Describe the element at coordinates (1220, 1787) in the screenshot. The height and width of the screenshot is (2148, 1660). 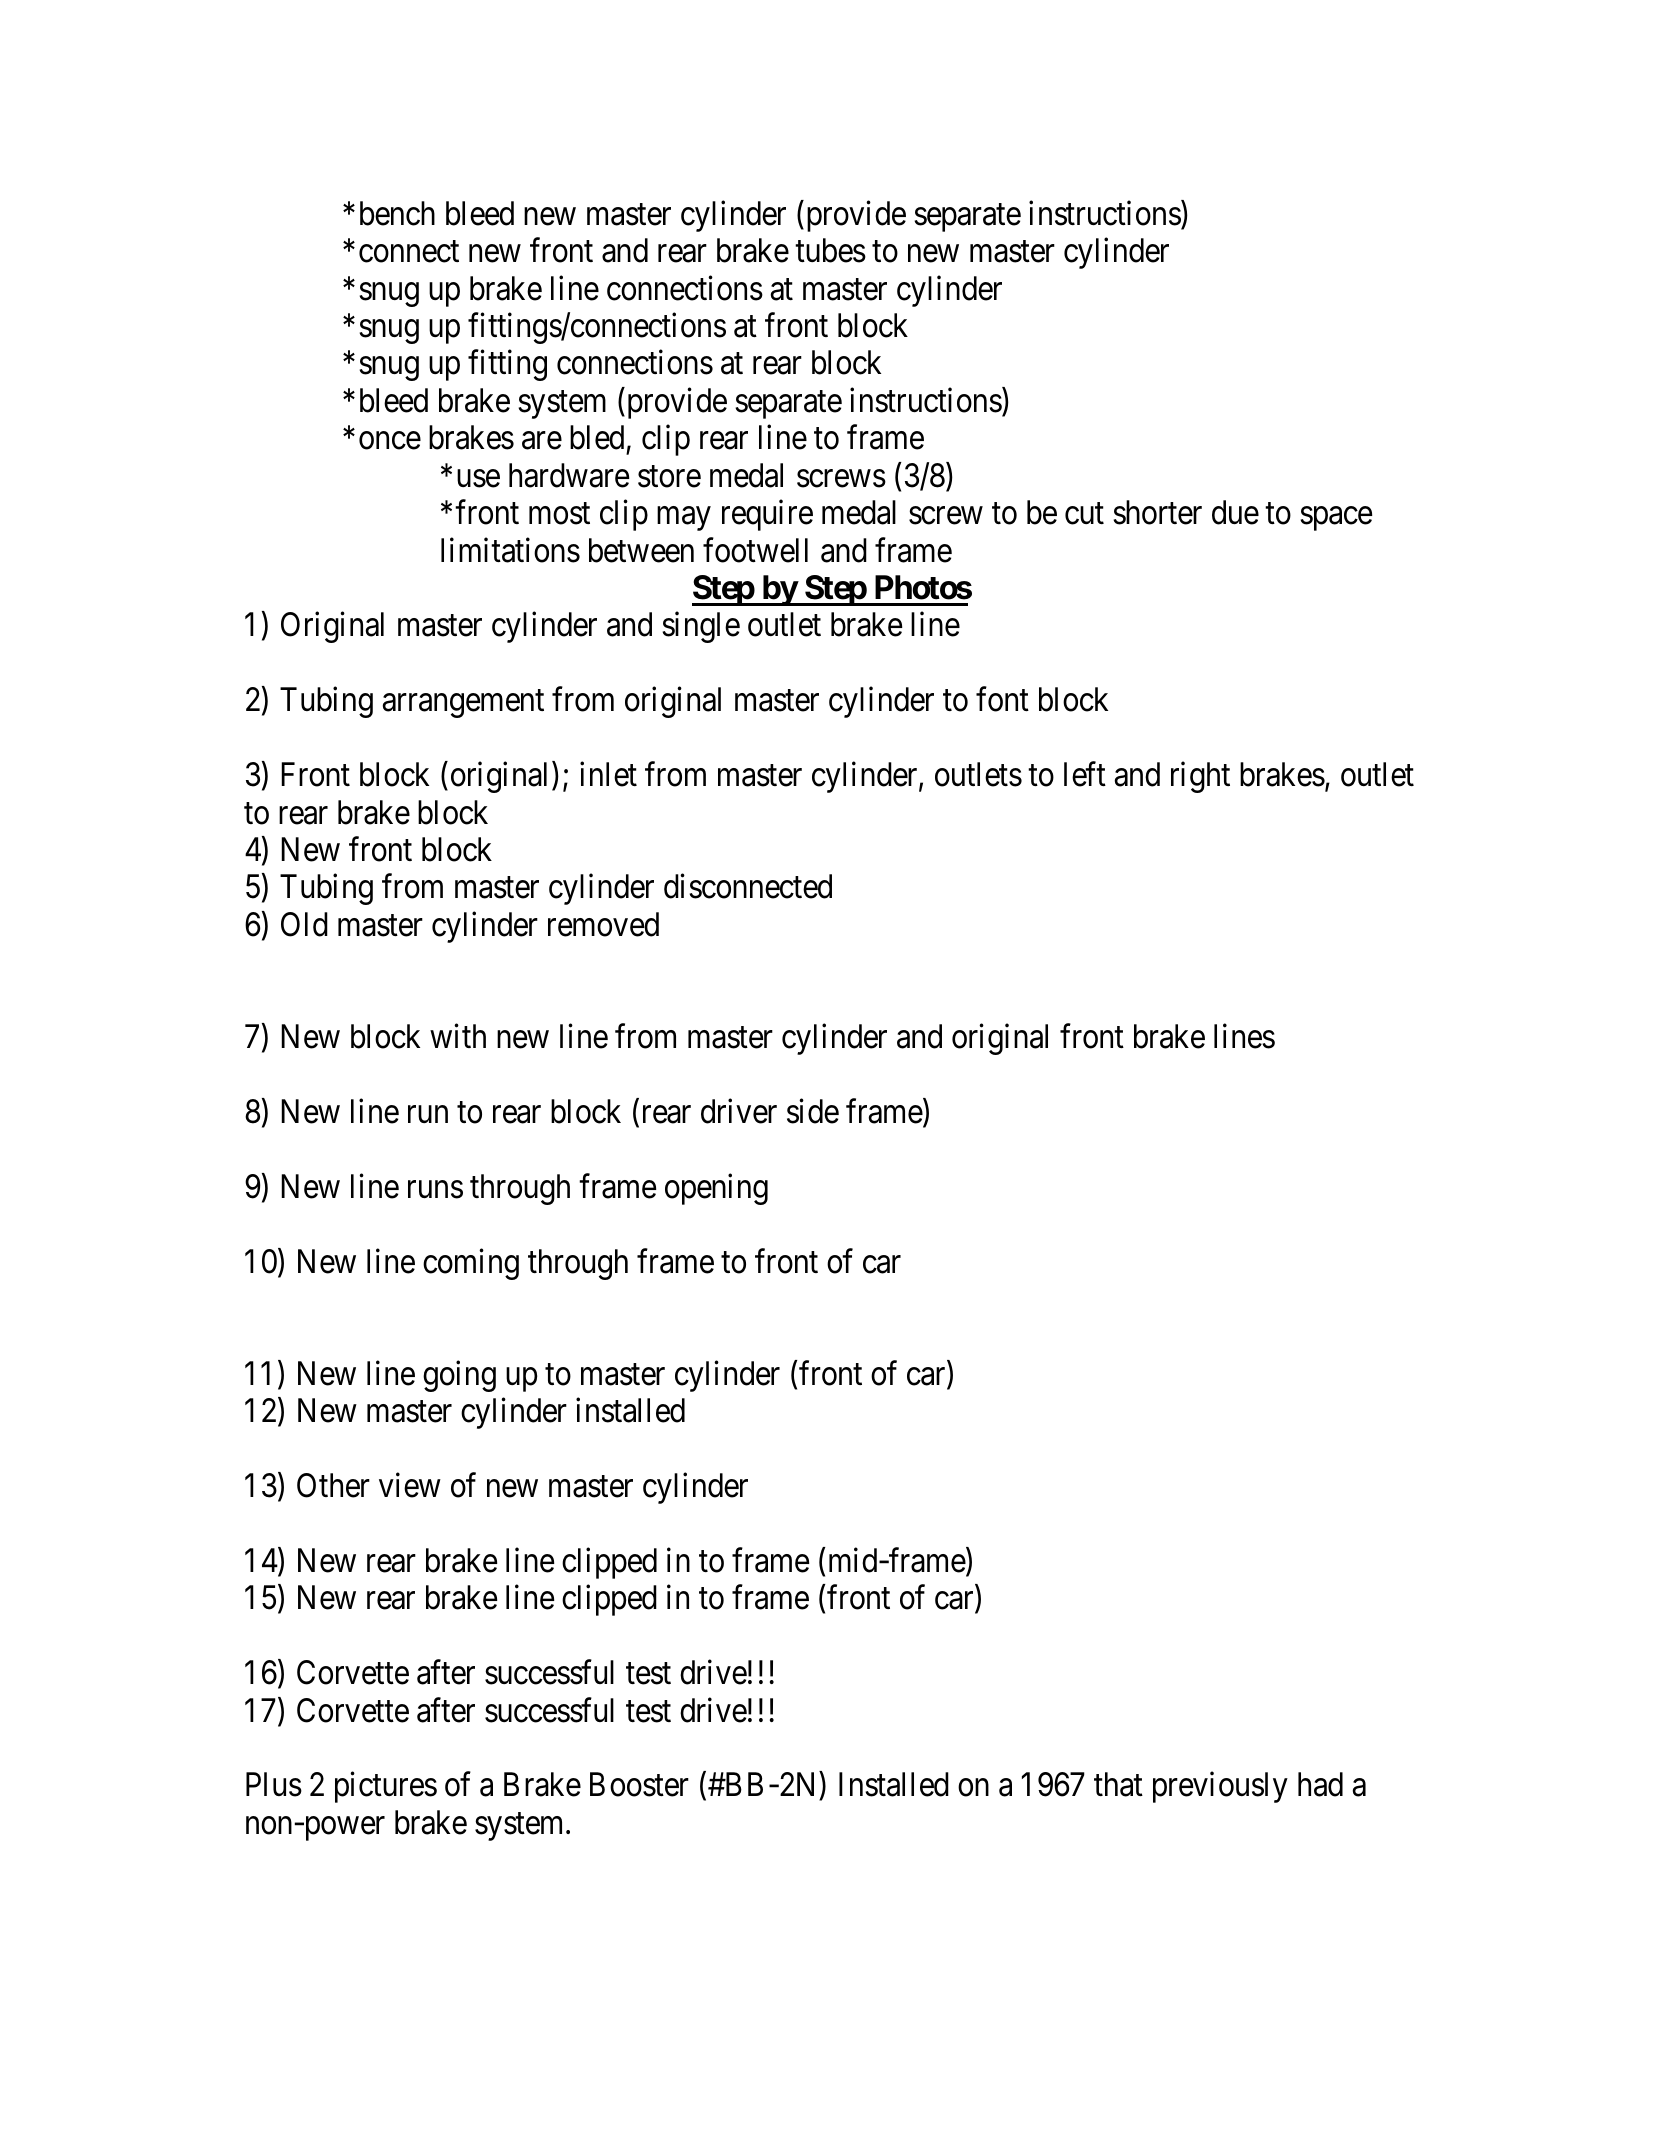
I see `previously` at that location.
